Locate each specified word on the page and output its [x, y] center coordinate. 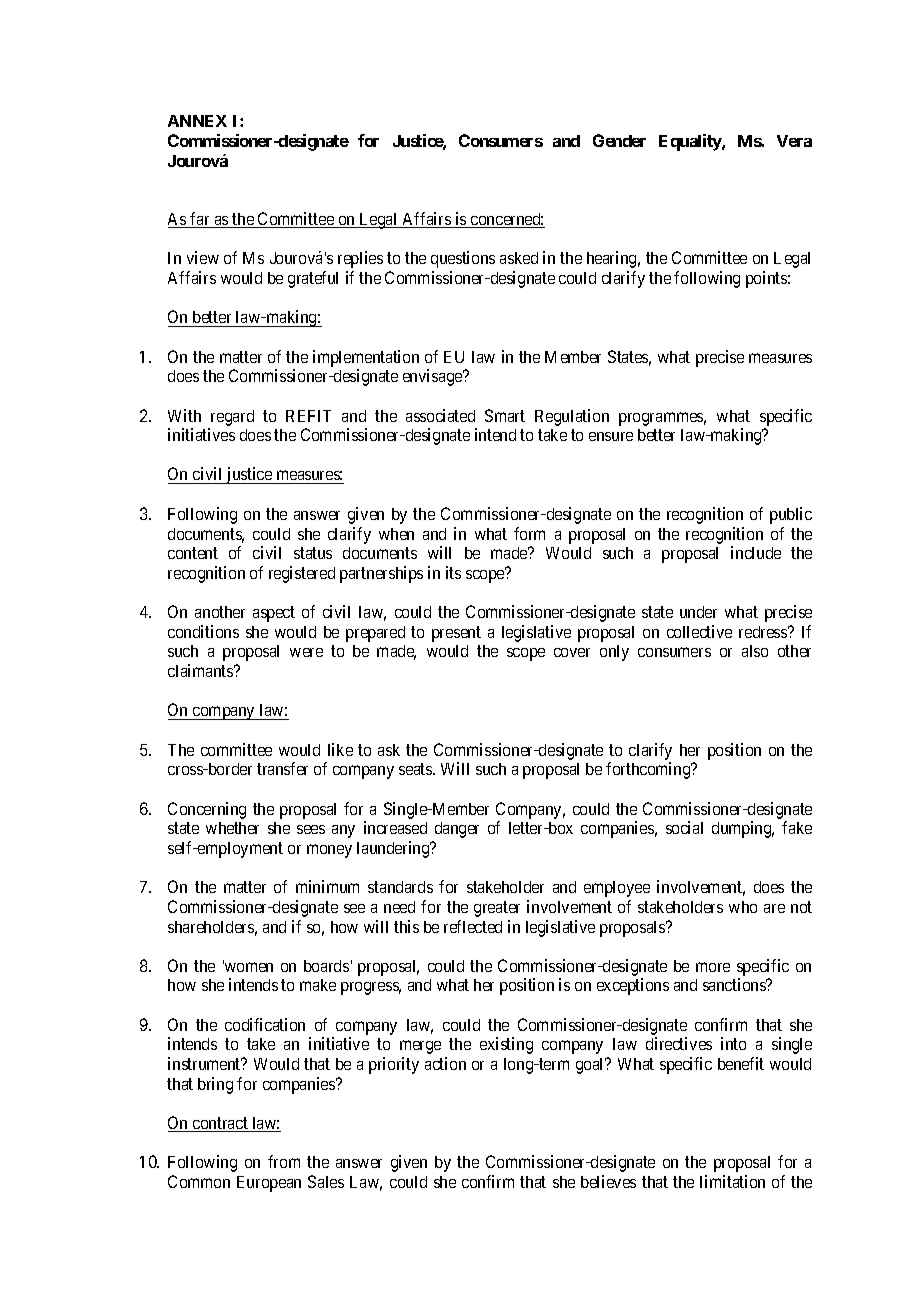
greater [497, 909]
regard [232, 418]
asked [519, 258]
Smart [505, 415]
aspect [274, 614]
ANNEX [197, 121]
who [743, 907]
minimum [327, 886]
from [284, 1161]
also [755, 651]
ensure [611, 436]
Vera [794, 141]
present [456, 634]
